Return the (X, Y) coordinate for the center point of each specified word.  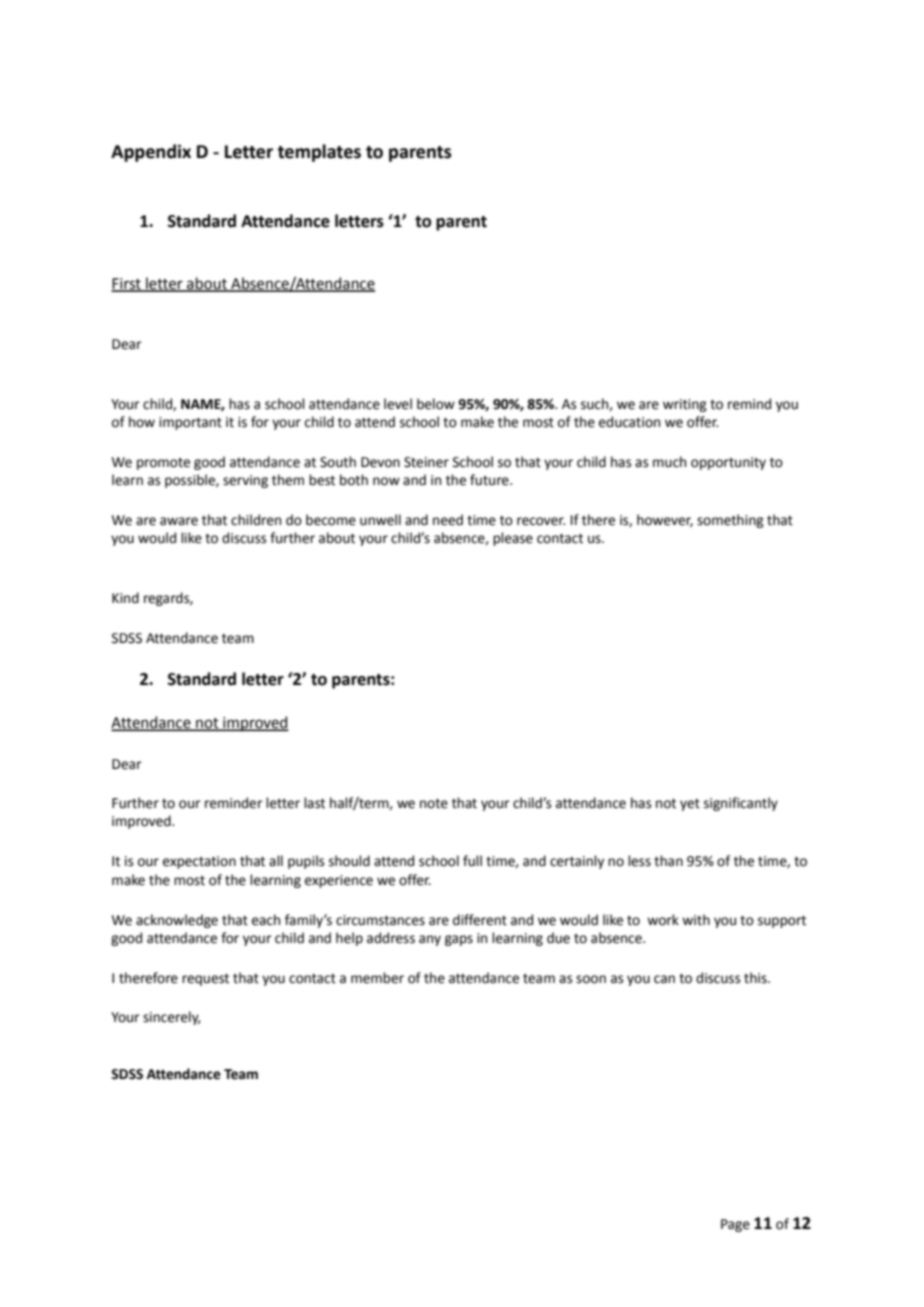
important (190, 423)
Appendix (151, 153)
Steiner (426, 462)
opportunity (728, 463)
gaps (459, 940)
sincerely (172, 1018)
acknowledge (177, 921)
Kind (125, 598)
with (696, 920)
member (377, 978)
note (434, 804)
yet (690, 805)
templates (319, 153)
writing (685, 405)
